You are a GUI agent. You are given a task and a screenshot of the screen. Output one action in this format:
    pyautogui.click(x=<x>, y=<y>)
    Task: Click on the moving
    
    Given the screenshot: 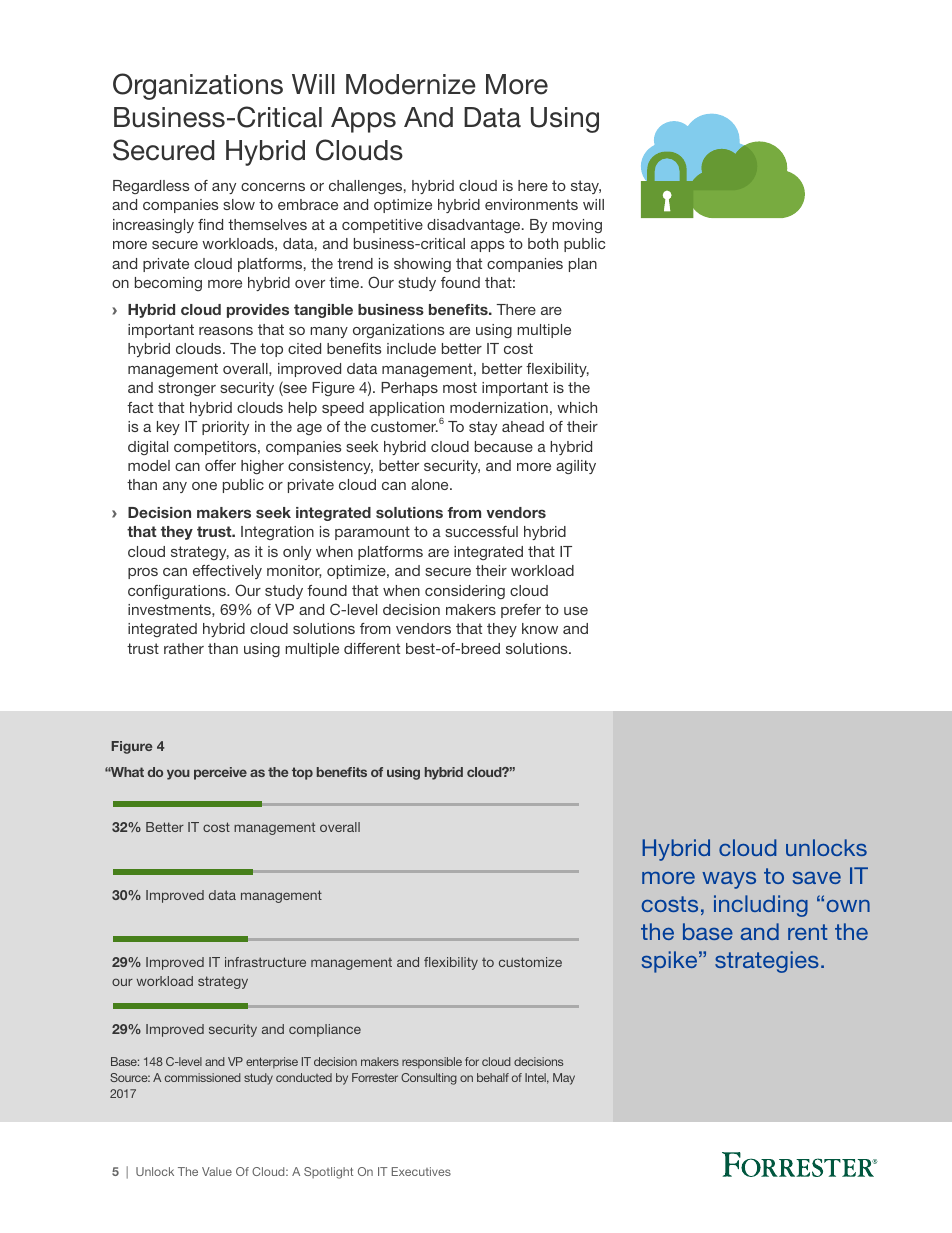 What is the action you would take?
    pyautogui.click(x=577, y=226)
